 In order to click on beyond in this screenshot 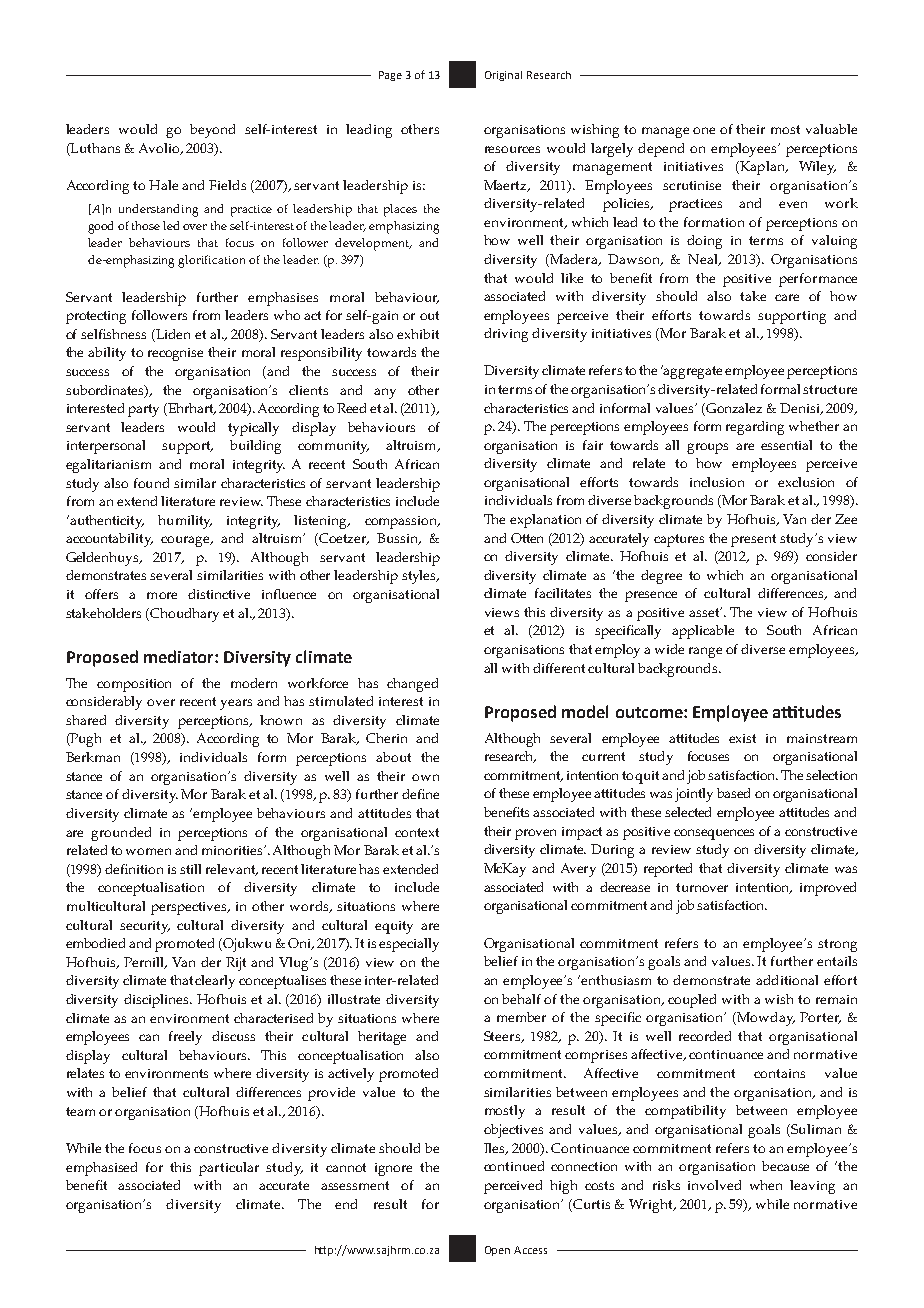, I will do `click(212, 131)`.
